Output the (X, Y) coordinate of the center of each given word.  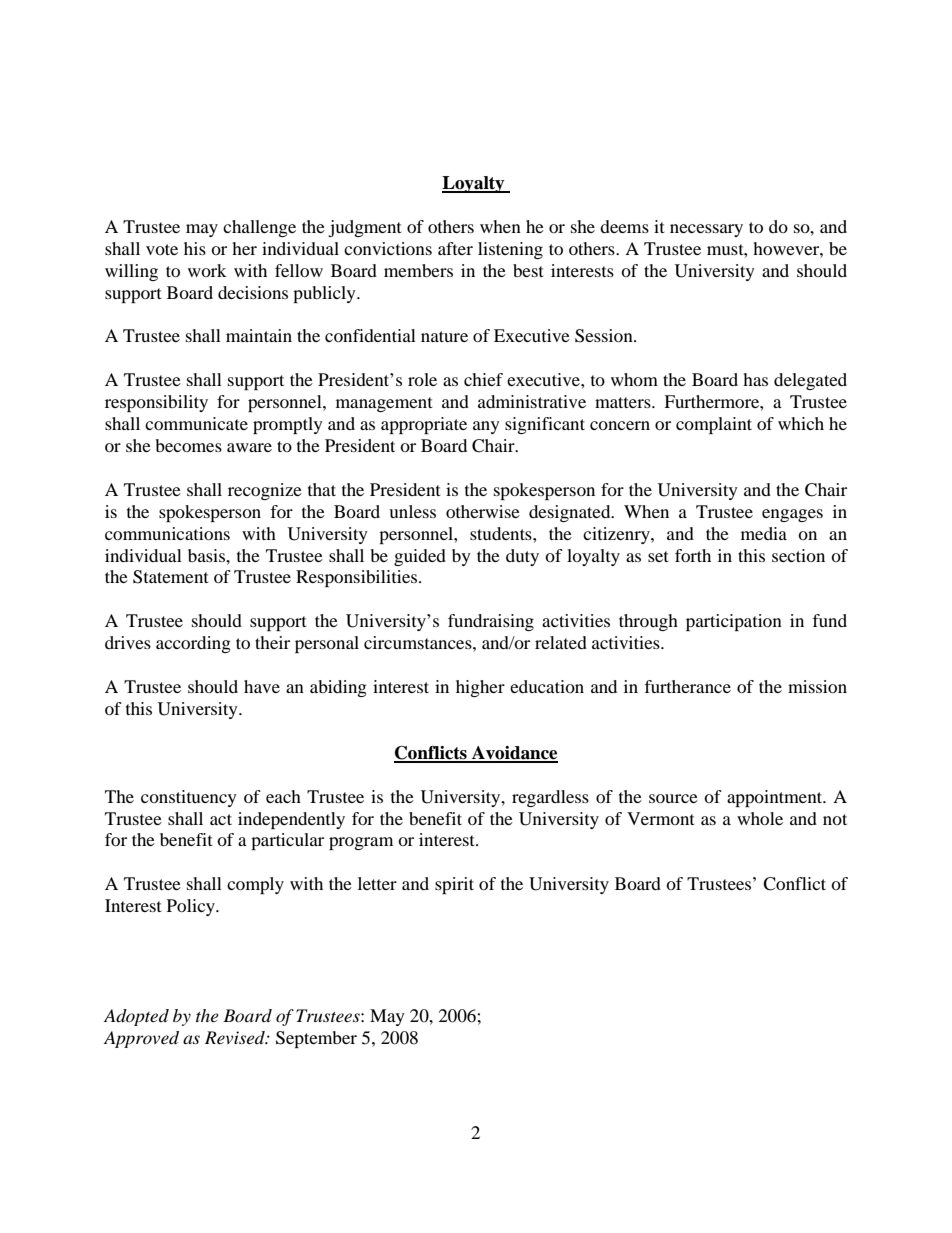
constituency (189, 798)
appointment (776, 798)
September (316, 1039)
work (207, 270)
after (455, 248)
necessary (706, 230)
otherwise (483, 511)
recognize (265, 491)
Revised (236, 1037)
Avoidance (514, 754)
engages (792, 515)
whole (760, 818)
